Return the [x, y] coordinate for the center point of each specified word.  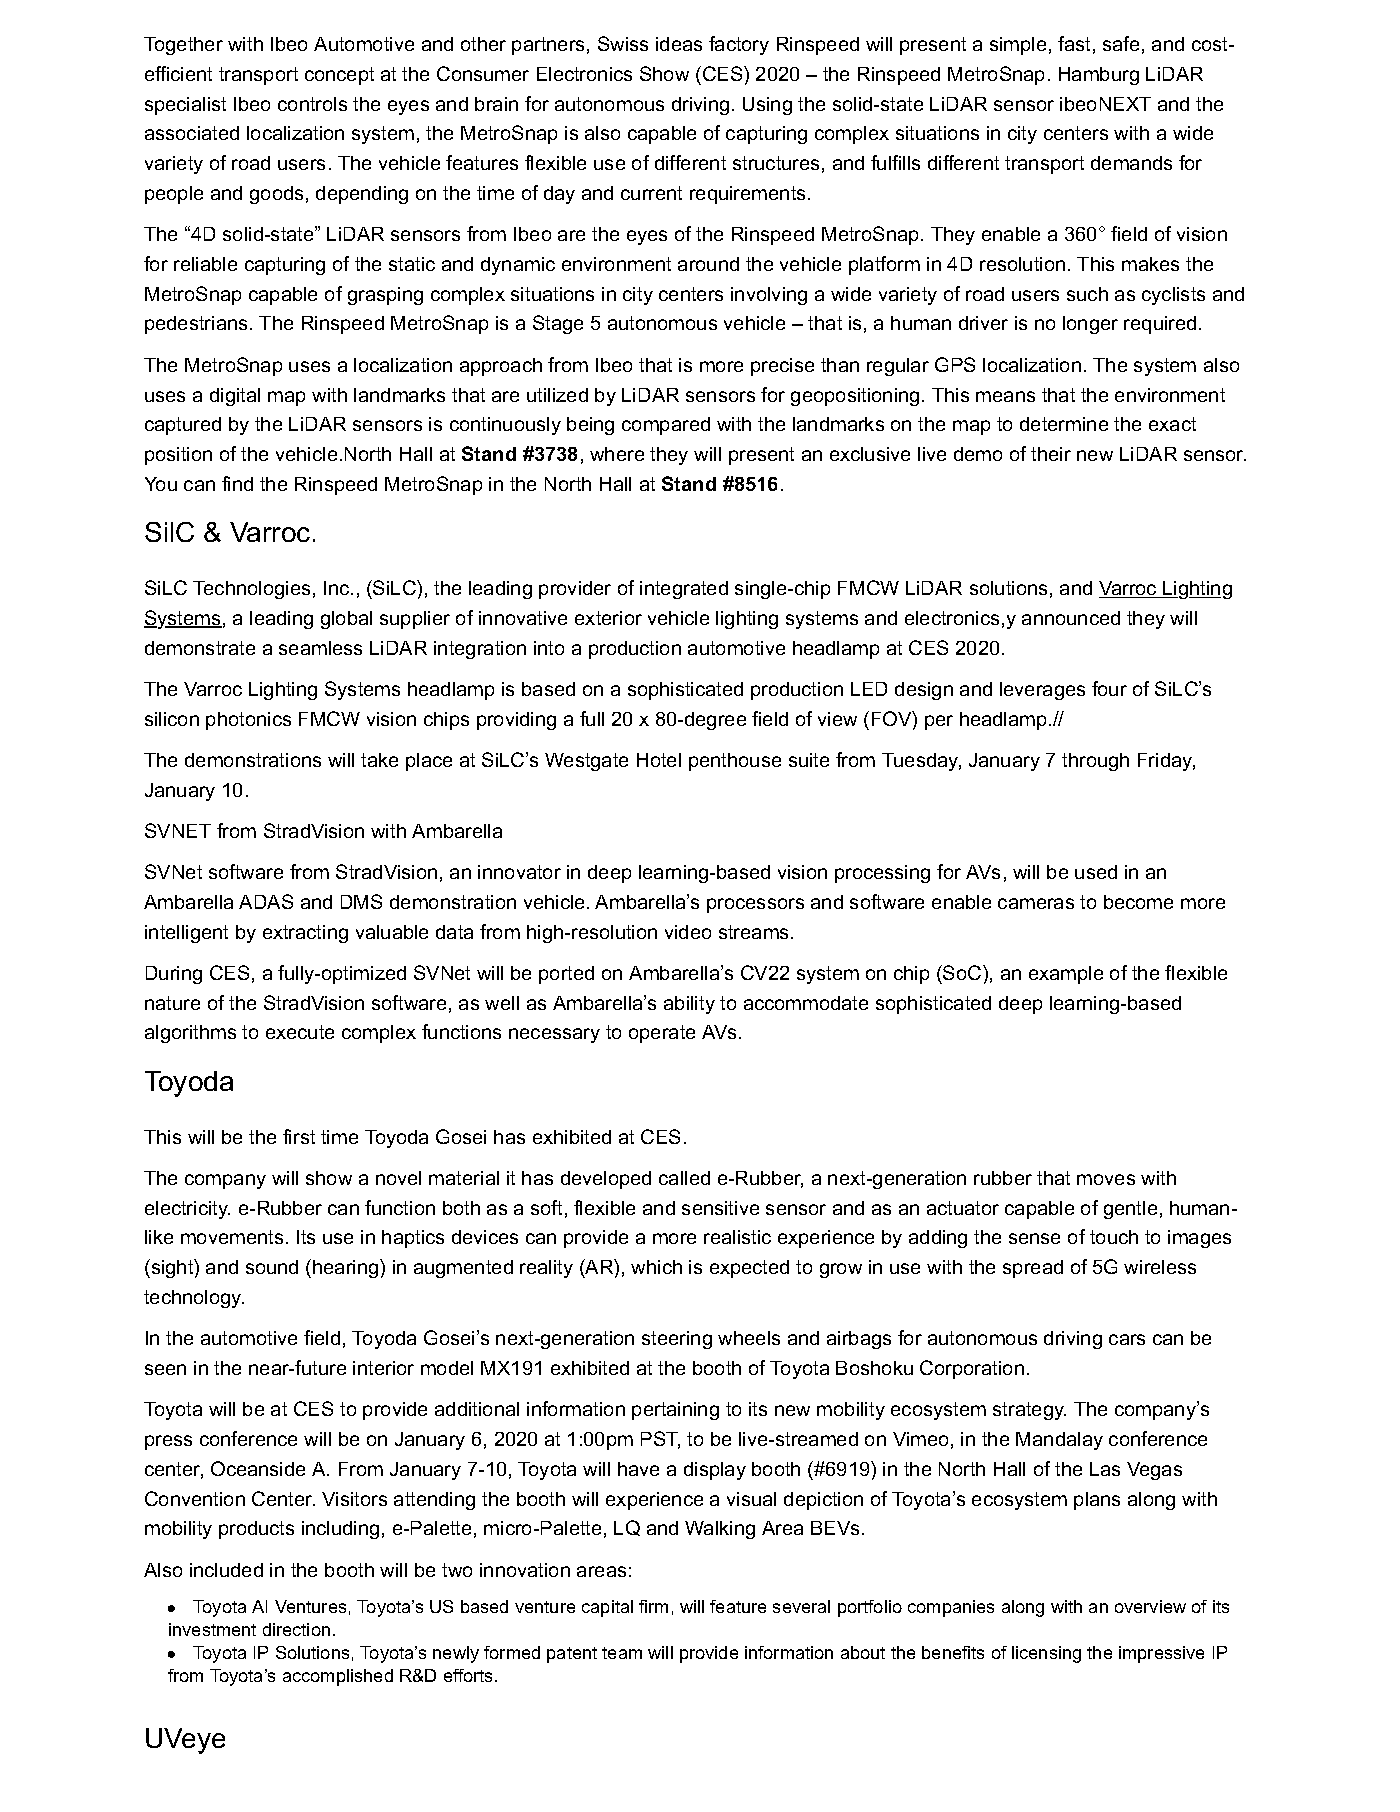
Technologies [251, 590]
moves [1106, 1179]
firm [653, 1606]
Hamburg [1099, 76]
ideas [679, 44]
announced [1071, 618]
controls [312, 104]
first [299, 1136]
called [684, 1178]
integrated [684, 590]
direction [296, 1629]
